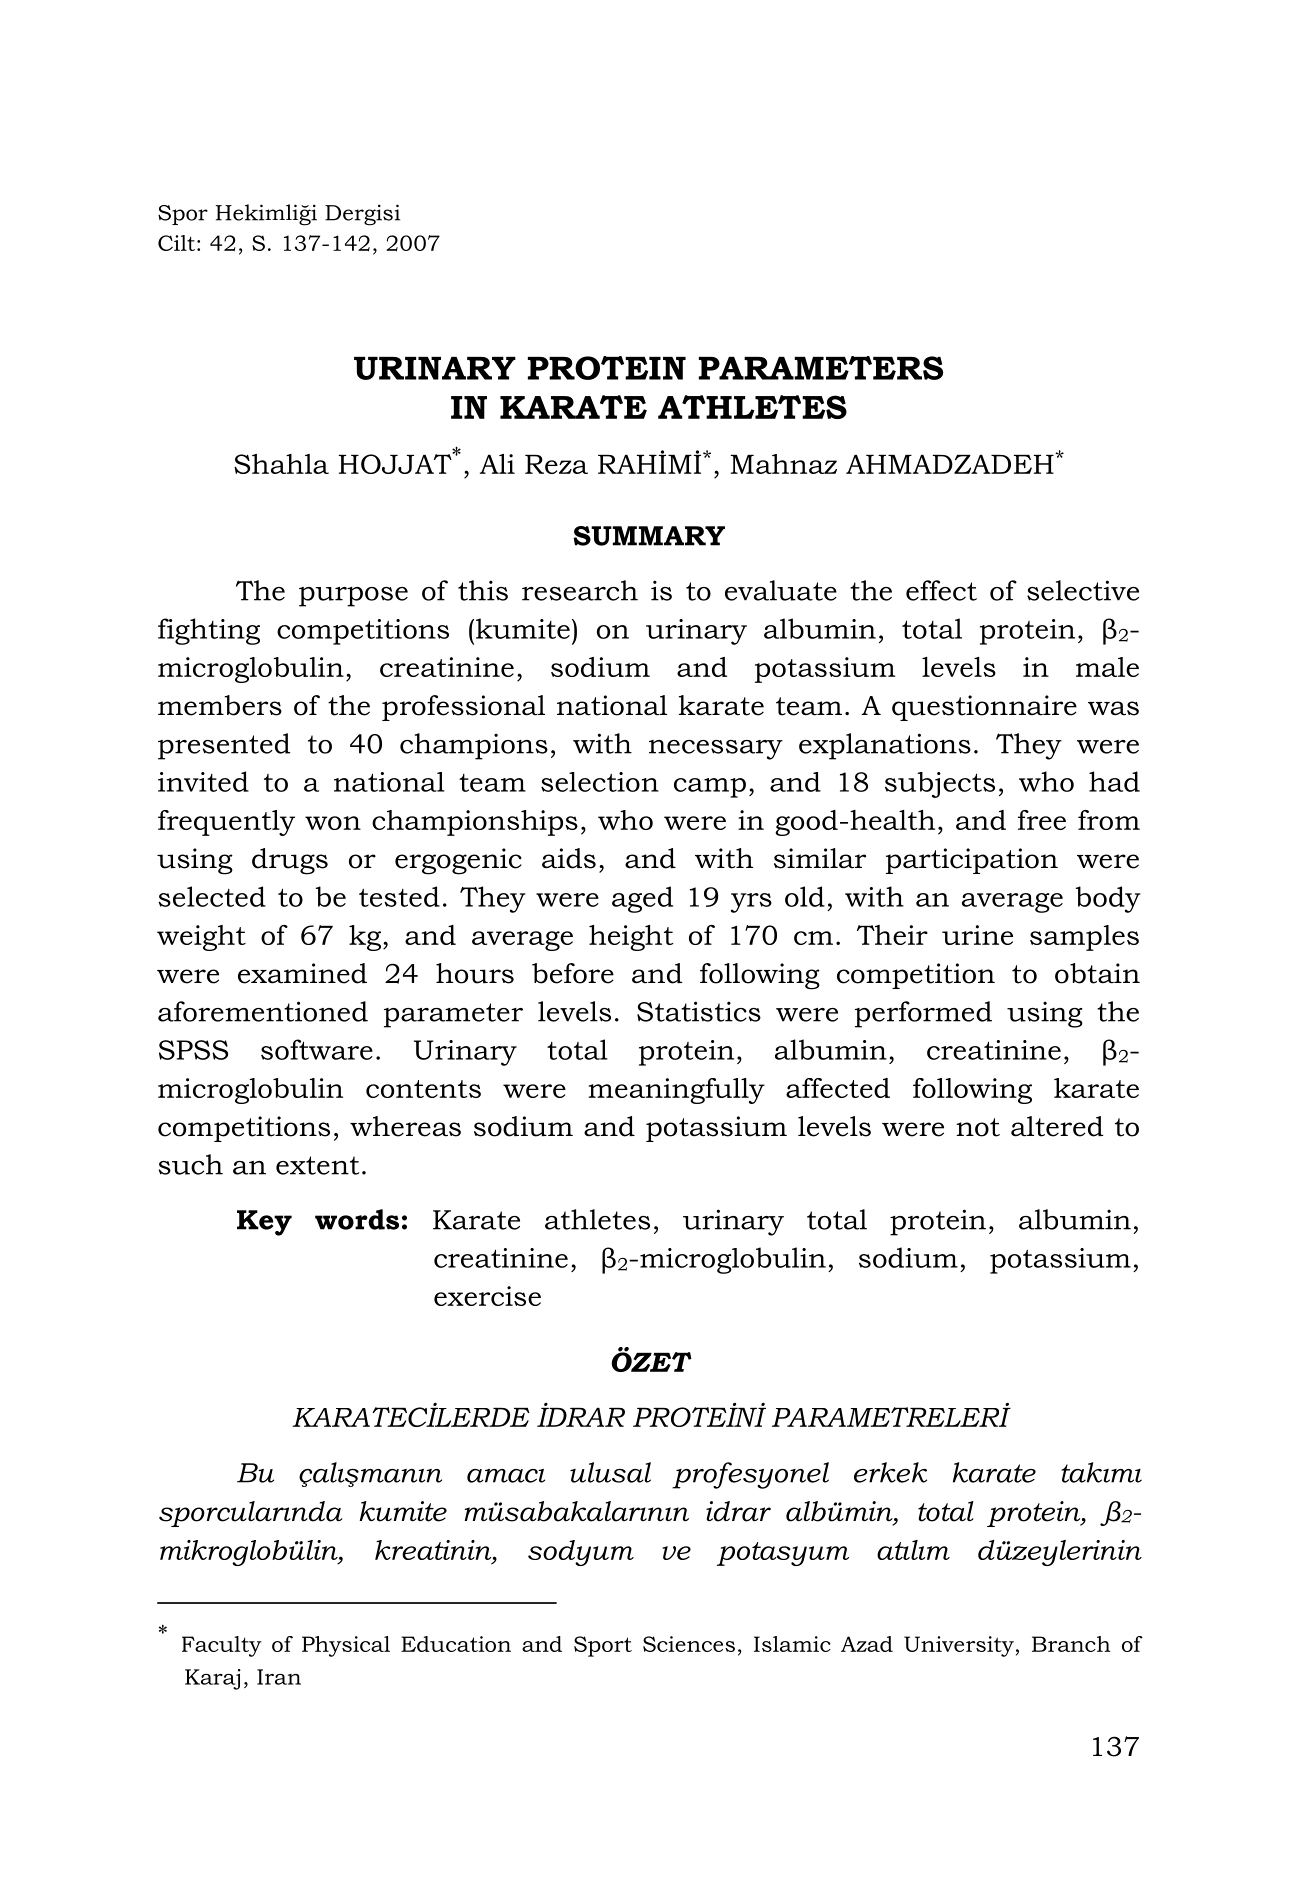 This image has height=1886, width=1298. Describe the element at coordinates (689, 1644) in the image. I see `Sciences` at that location.
